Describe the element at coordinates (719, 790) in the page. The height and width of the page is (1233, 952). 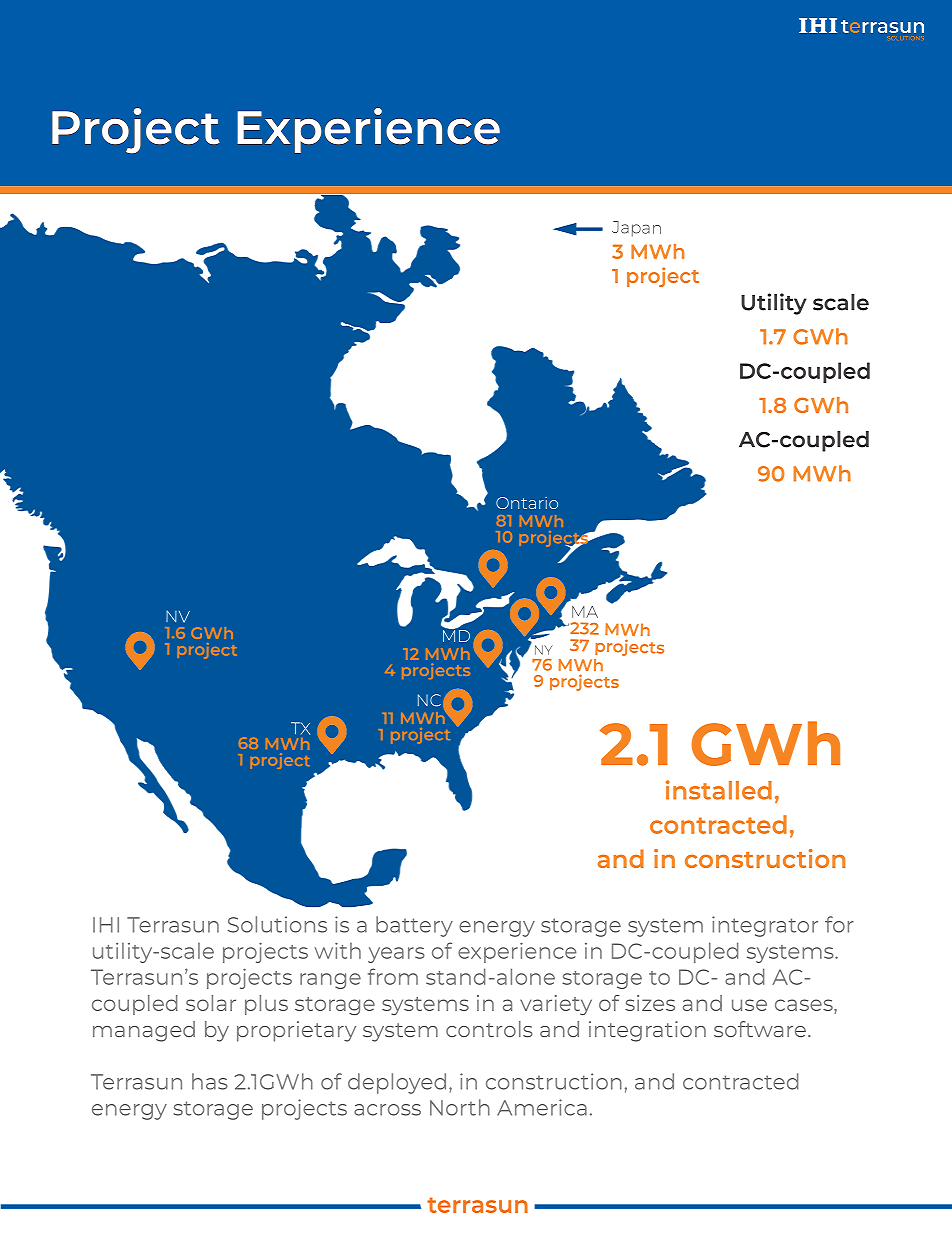
I see `installed` at that location.
